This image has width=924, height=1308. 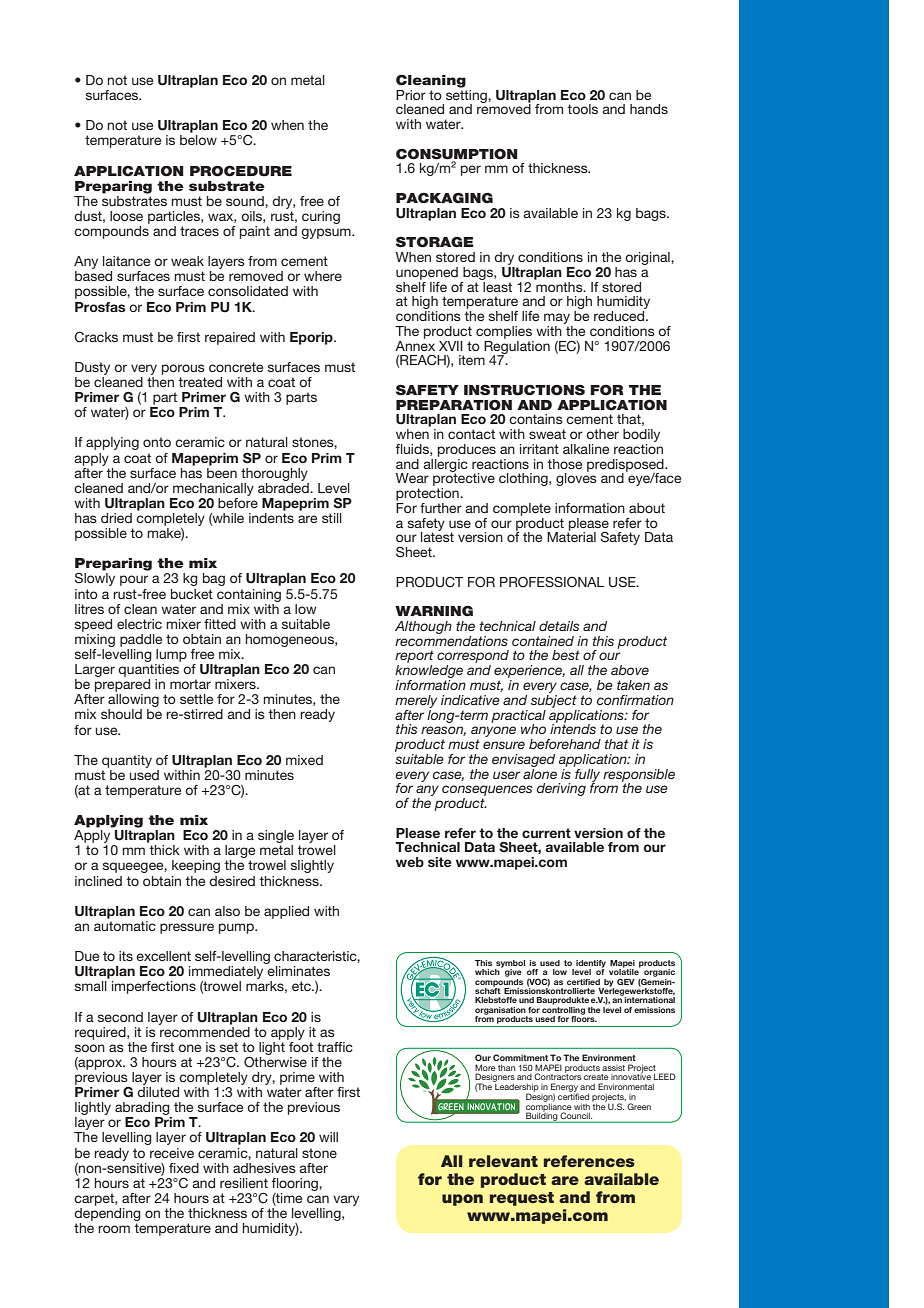 What do you see at coordinates (198, 140) in the image?
I see `below` at bounding box center [198, 140].
